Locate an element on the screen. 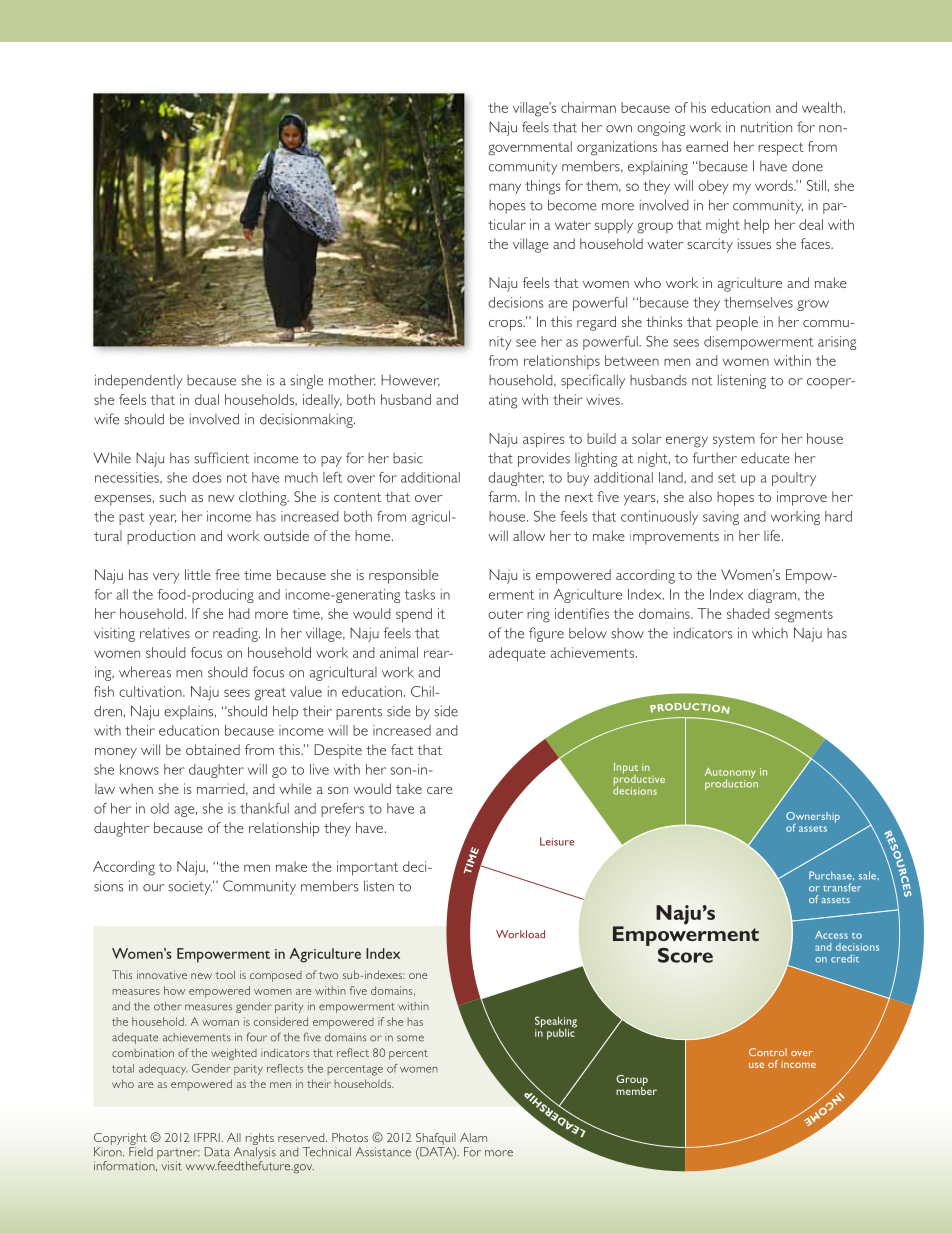 This screenshot has height=1233, width=952. outer is located at coordinates (505, 614).
